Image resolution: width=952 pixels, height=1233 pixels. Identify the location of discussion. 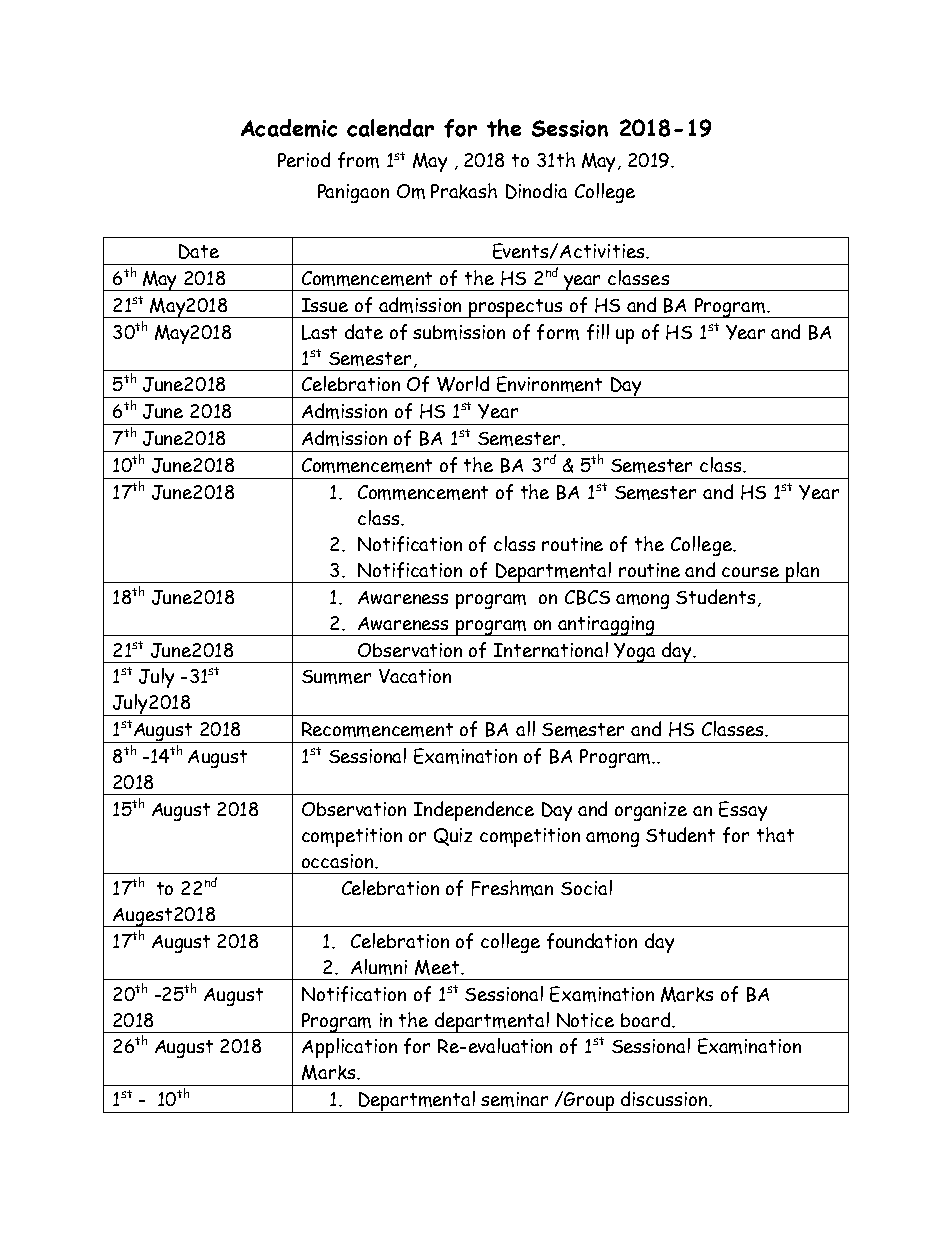
(665, 1098).
